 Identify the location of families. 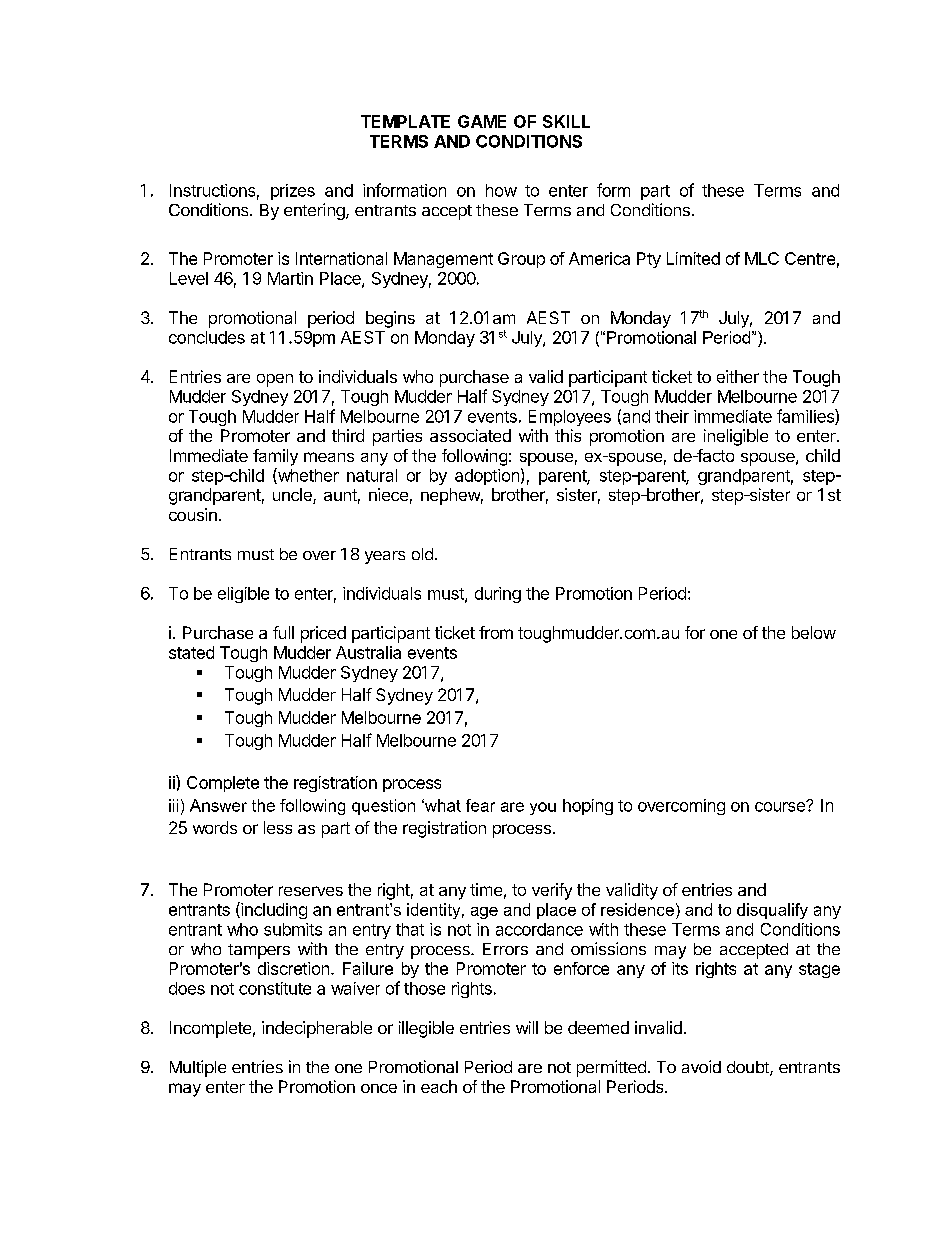
(806, 417).
